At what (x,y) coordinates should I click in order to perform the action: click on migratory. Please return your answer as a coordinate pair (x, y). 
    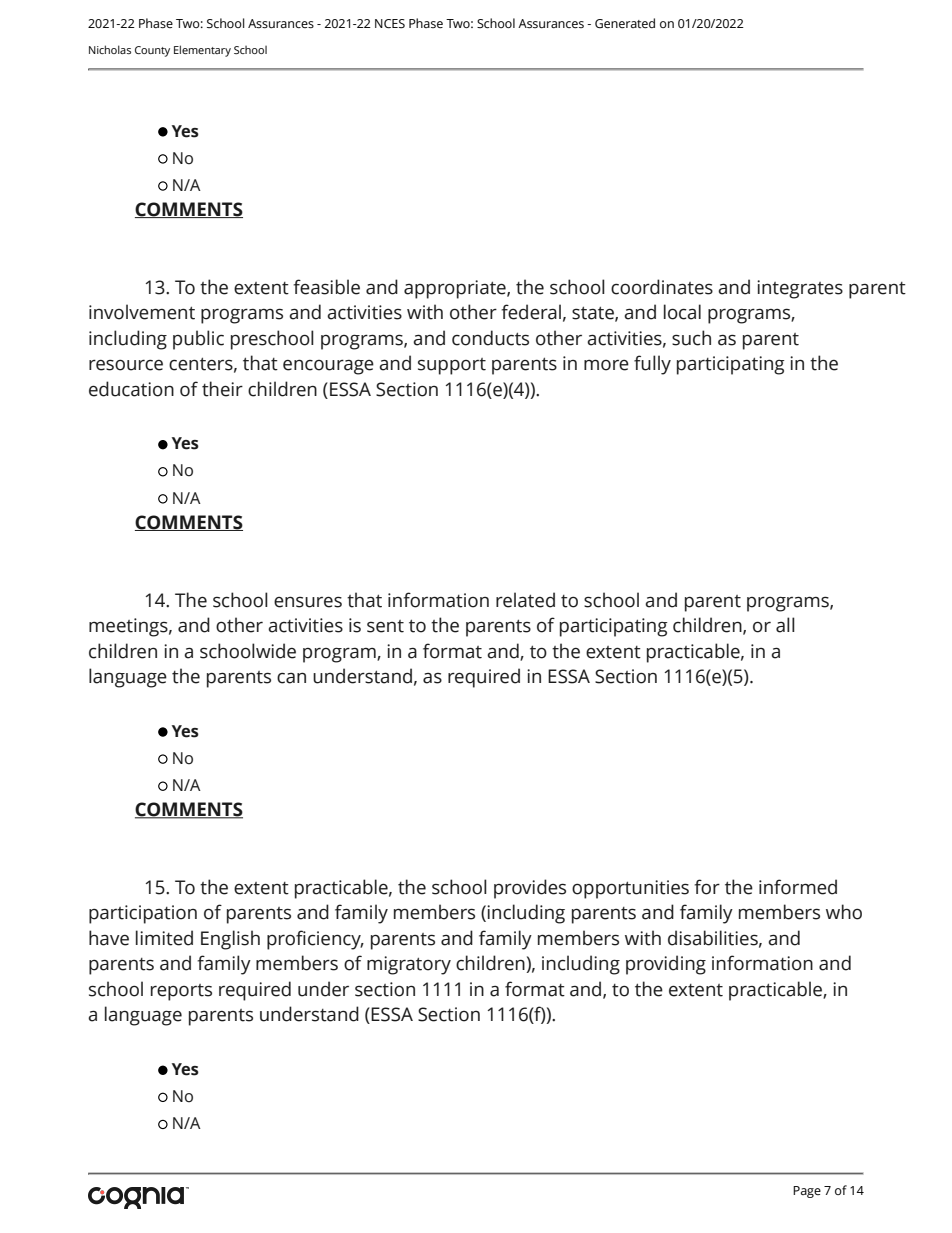
    Looking at the image, I should click on (409, 965).
